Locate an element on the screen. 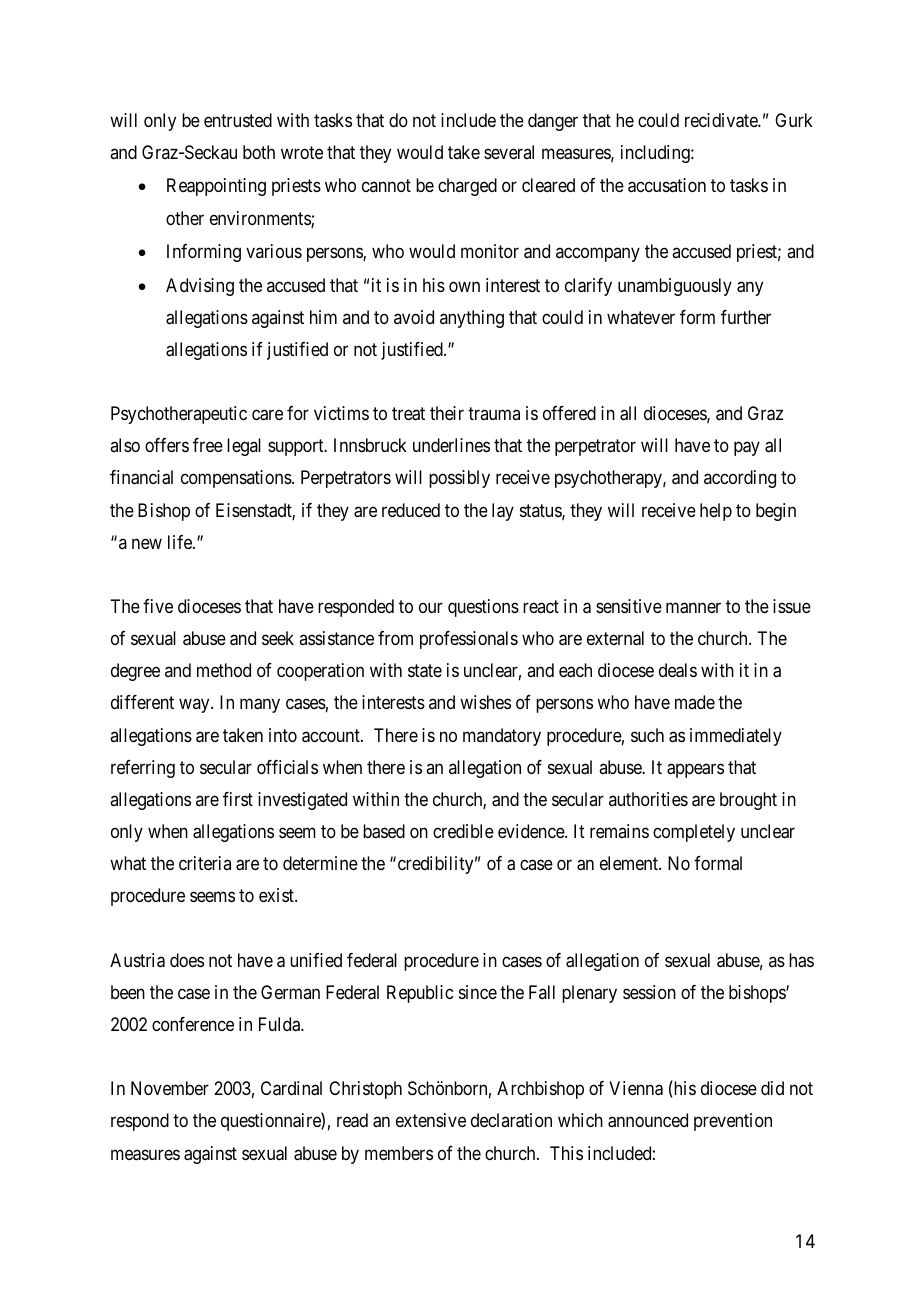  anything is located at coordinates (472, 319).
